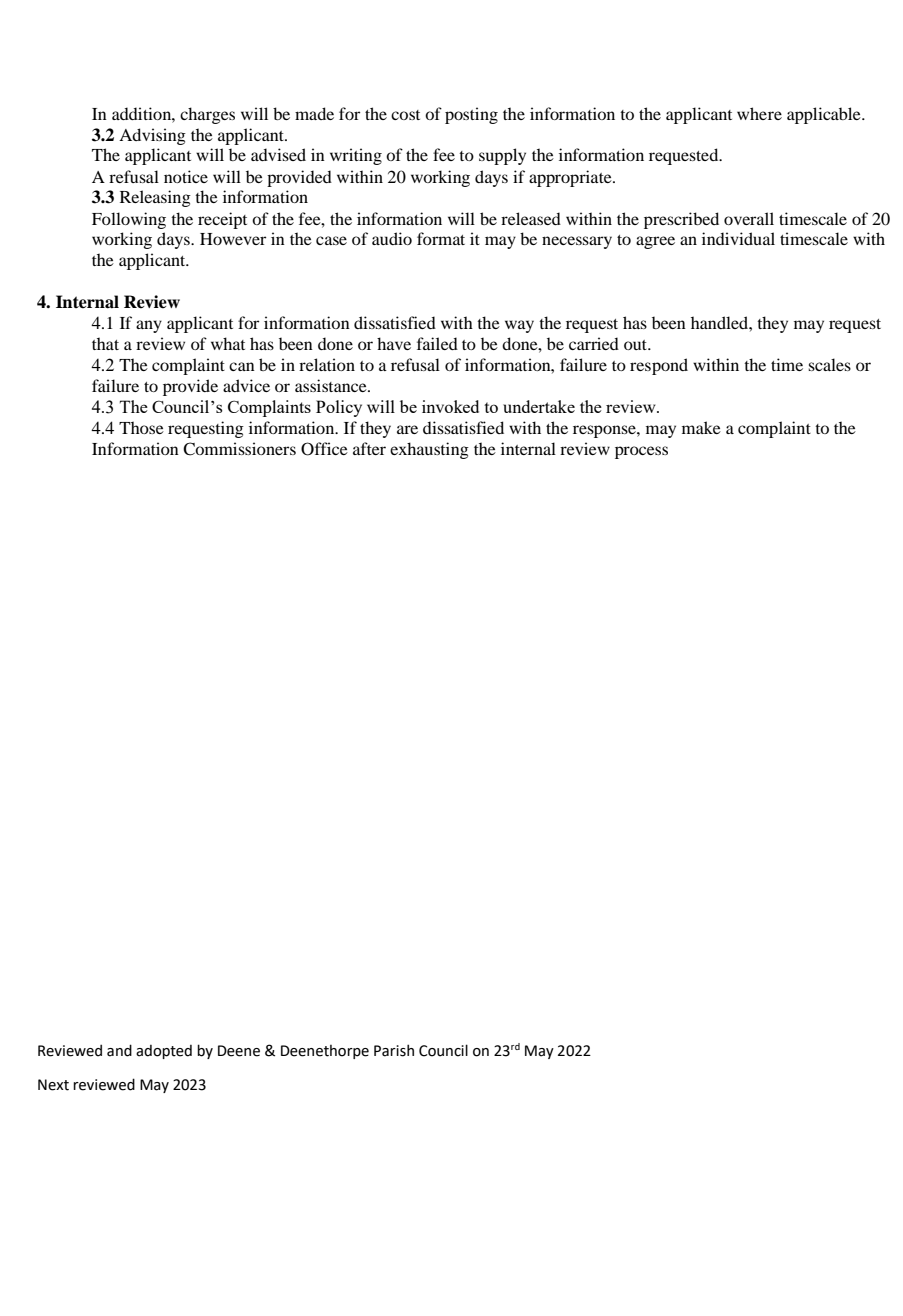 Image resolution: width=903 pixels, height=1316 pixels. Describe the element at coordinates (641, 452) in the screenshot. I see `process` at that location.
